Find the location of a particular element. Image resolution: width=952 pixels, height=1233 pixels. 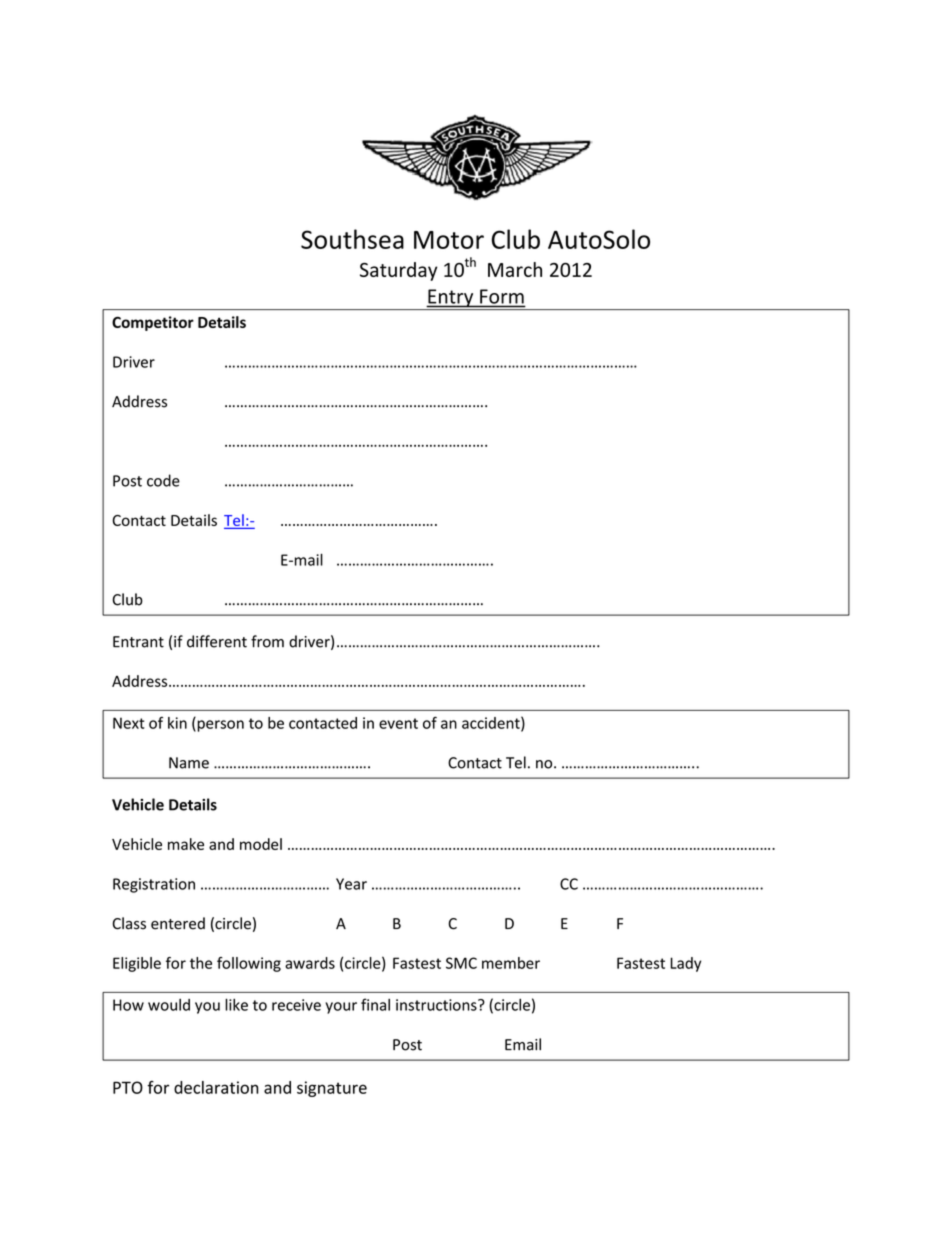

from is located at coordinates (267, 641).
